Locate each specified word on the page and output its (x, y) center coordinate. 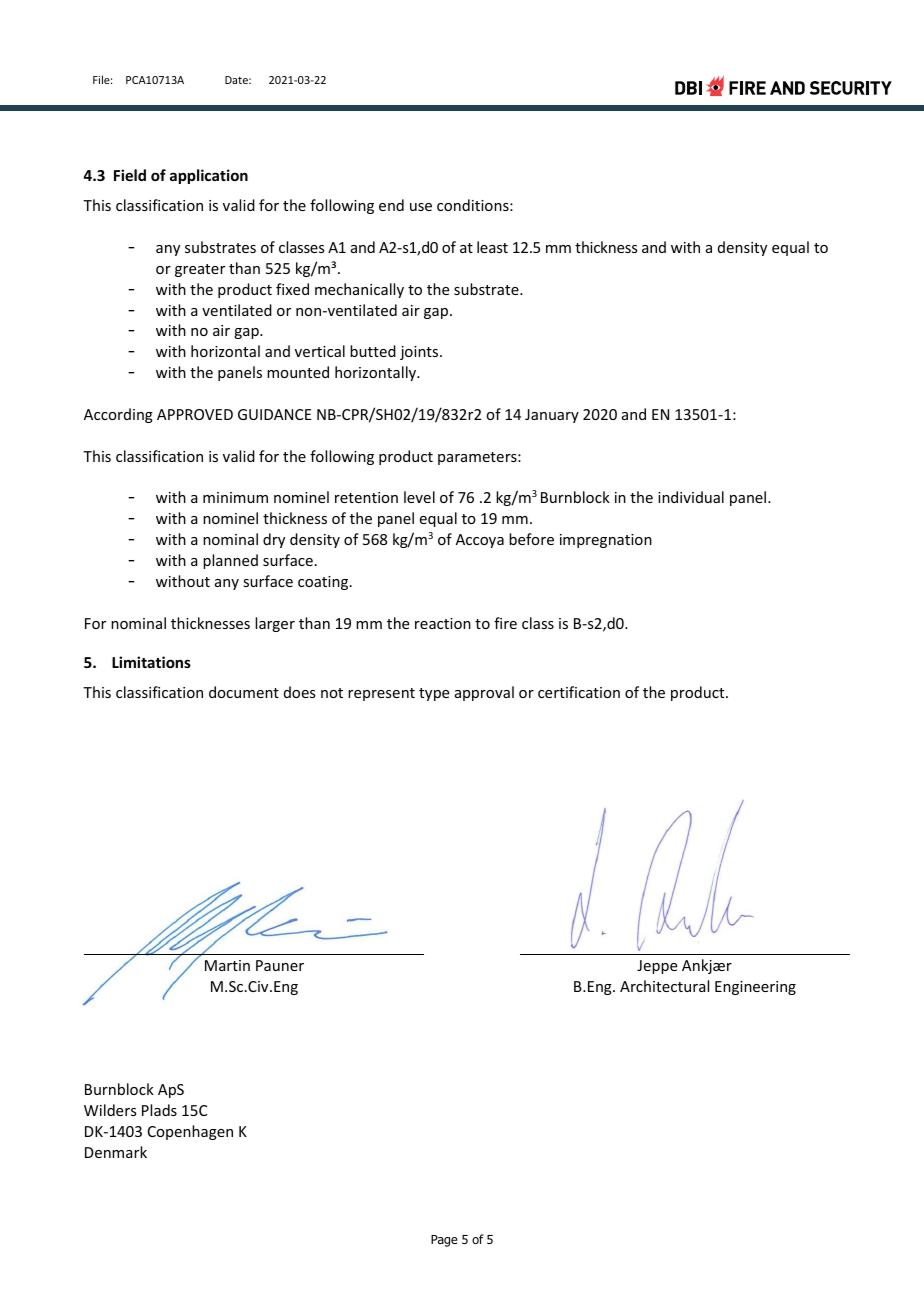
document (244, 692)
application (209, 176)
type (434, 694)
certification (579, 692)
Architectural (664, 986)
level (419, 497)
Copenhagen (190, 1132)
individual (691, 497)
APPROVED (195, 414)
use (421, 207)
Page (444, 1241)
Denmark (116, 1152)
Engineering (755, 988)
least (492, 247)
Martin (227, 965)
